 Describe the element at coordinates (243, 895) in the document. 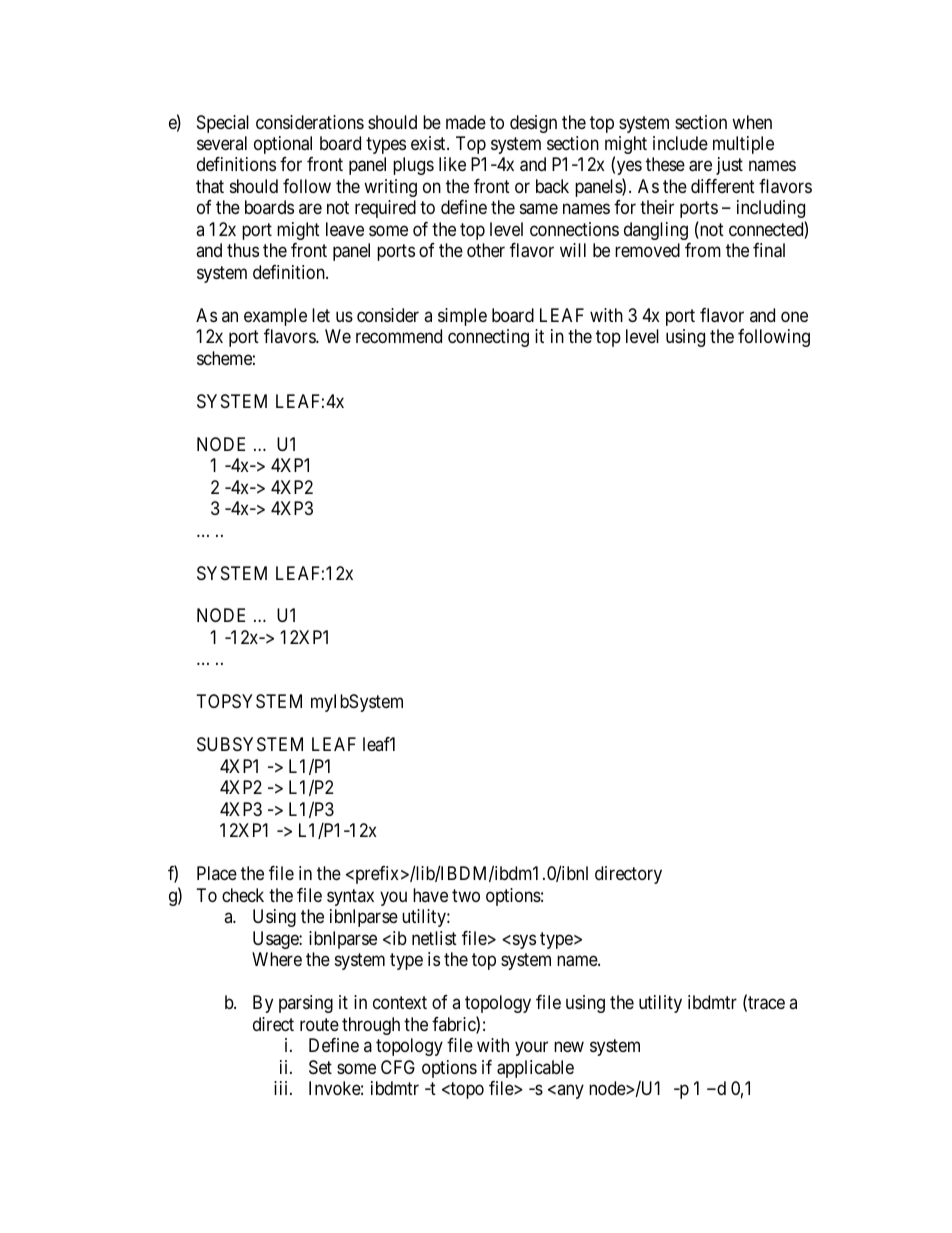

I see `check` at that location.
